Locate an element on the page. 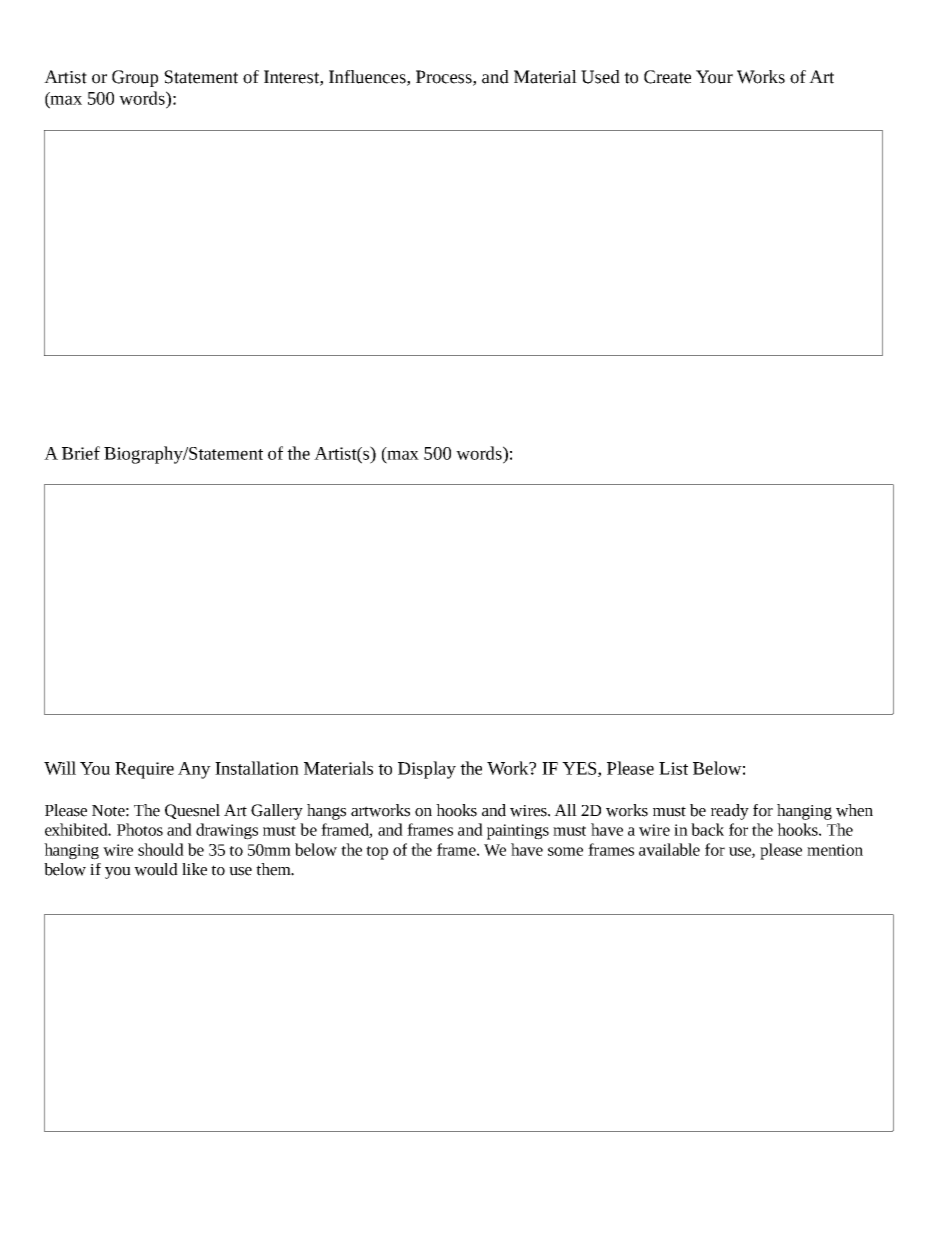 The image size is (952, 1233). Group is located at coordinates (135, 78).
